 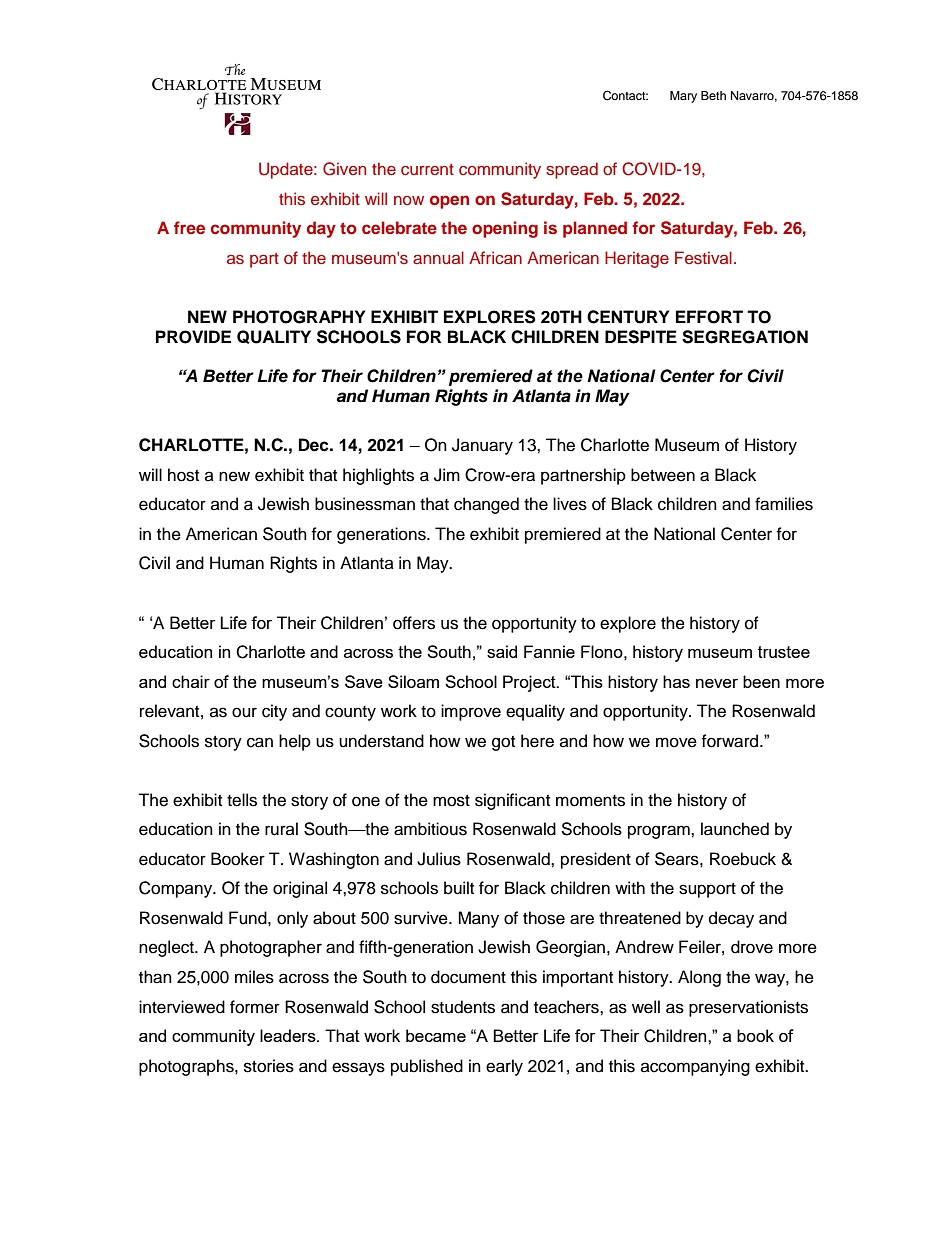 I want to click on became, so click(x=436, y=1035).
